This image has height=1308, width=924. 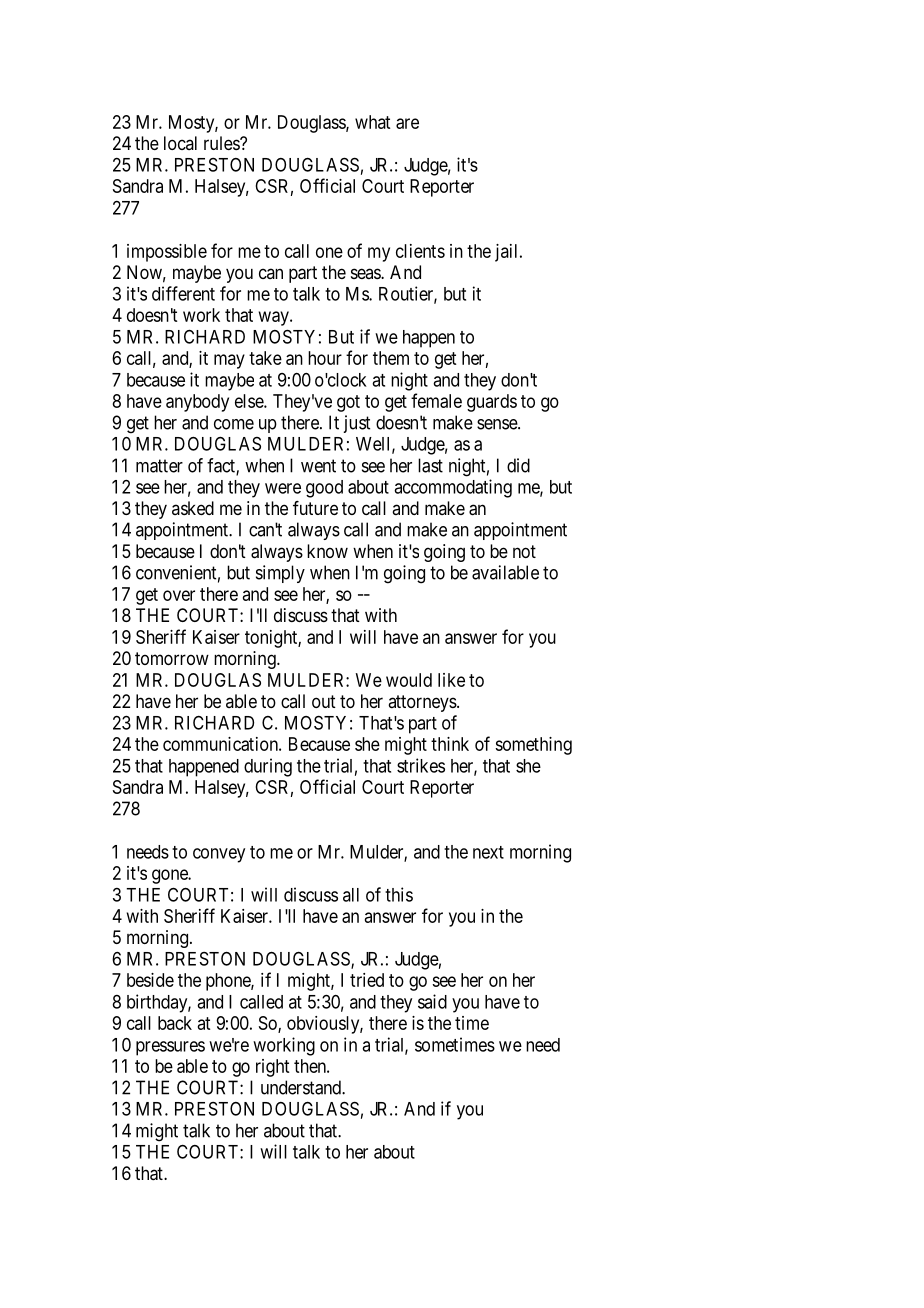 I want to click on local, so click(x=180, y=143).
